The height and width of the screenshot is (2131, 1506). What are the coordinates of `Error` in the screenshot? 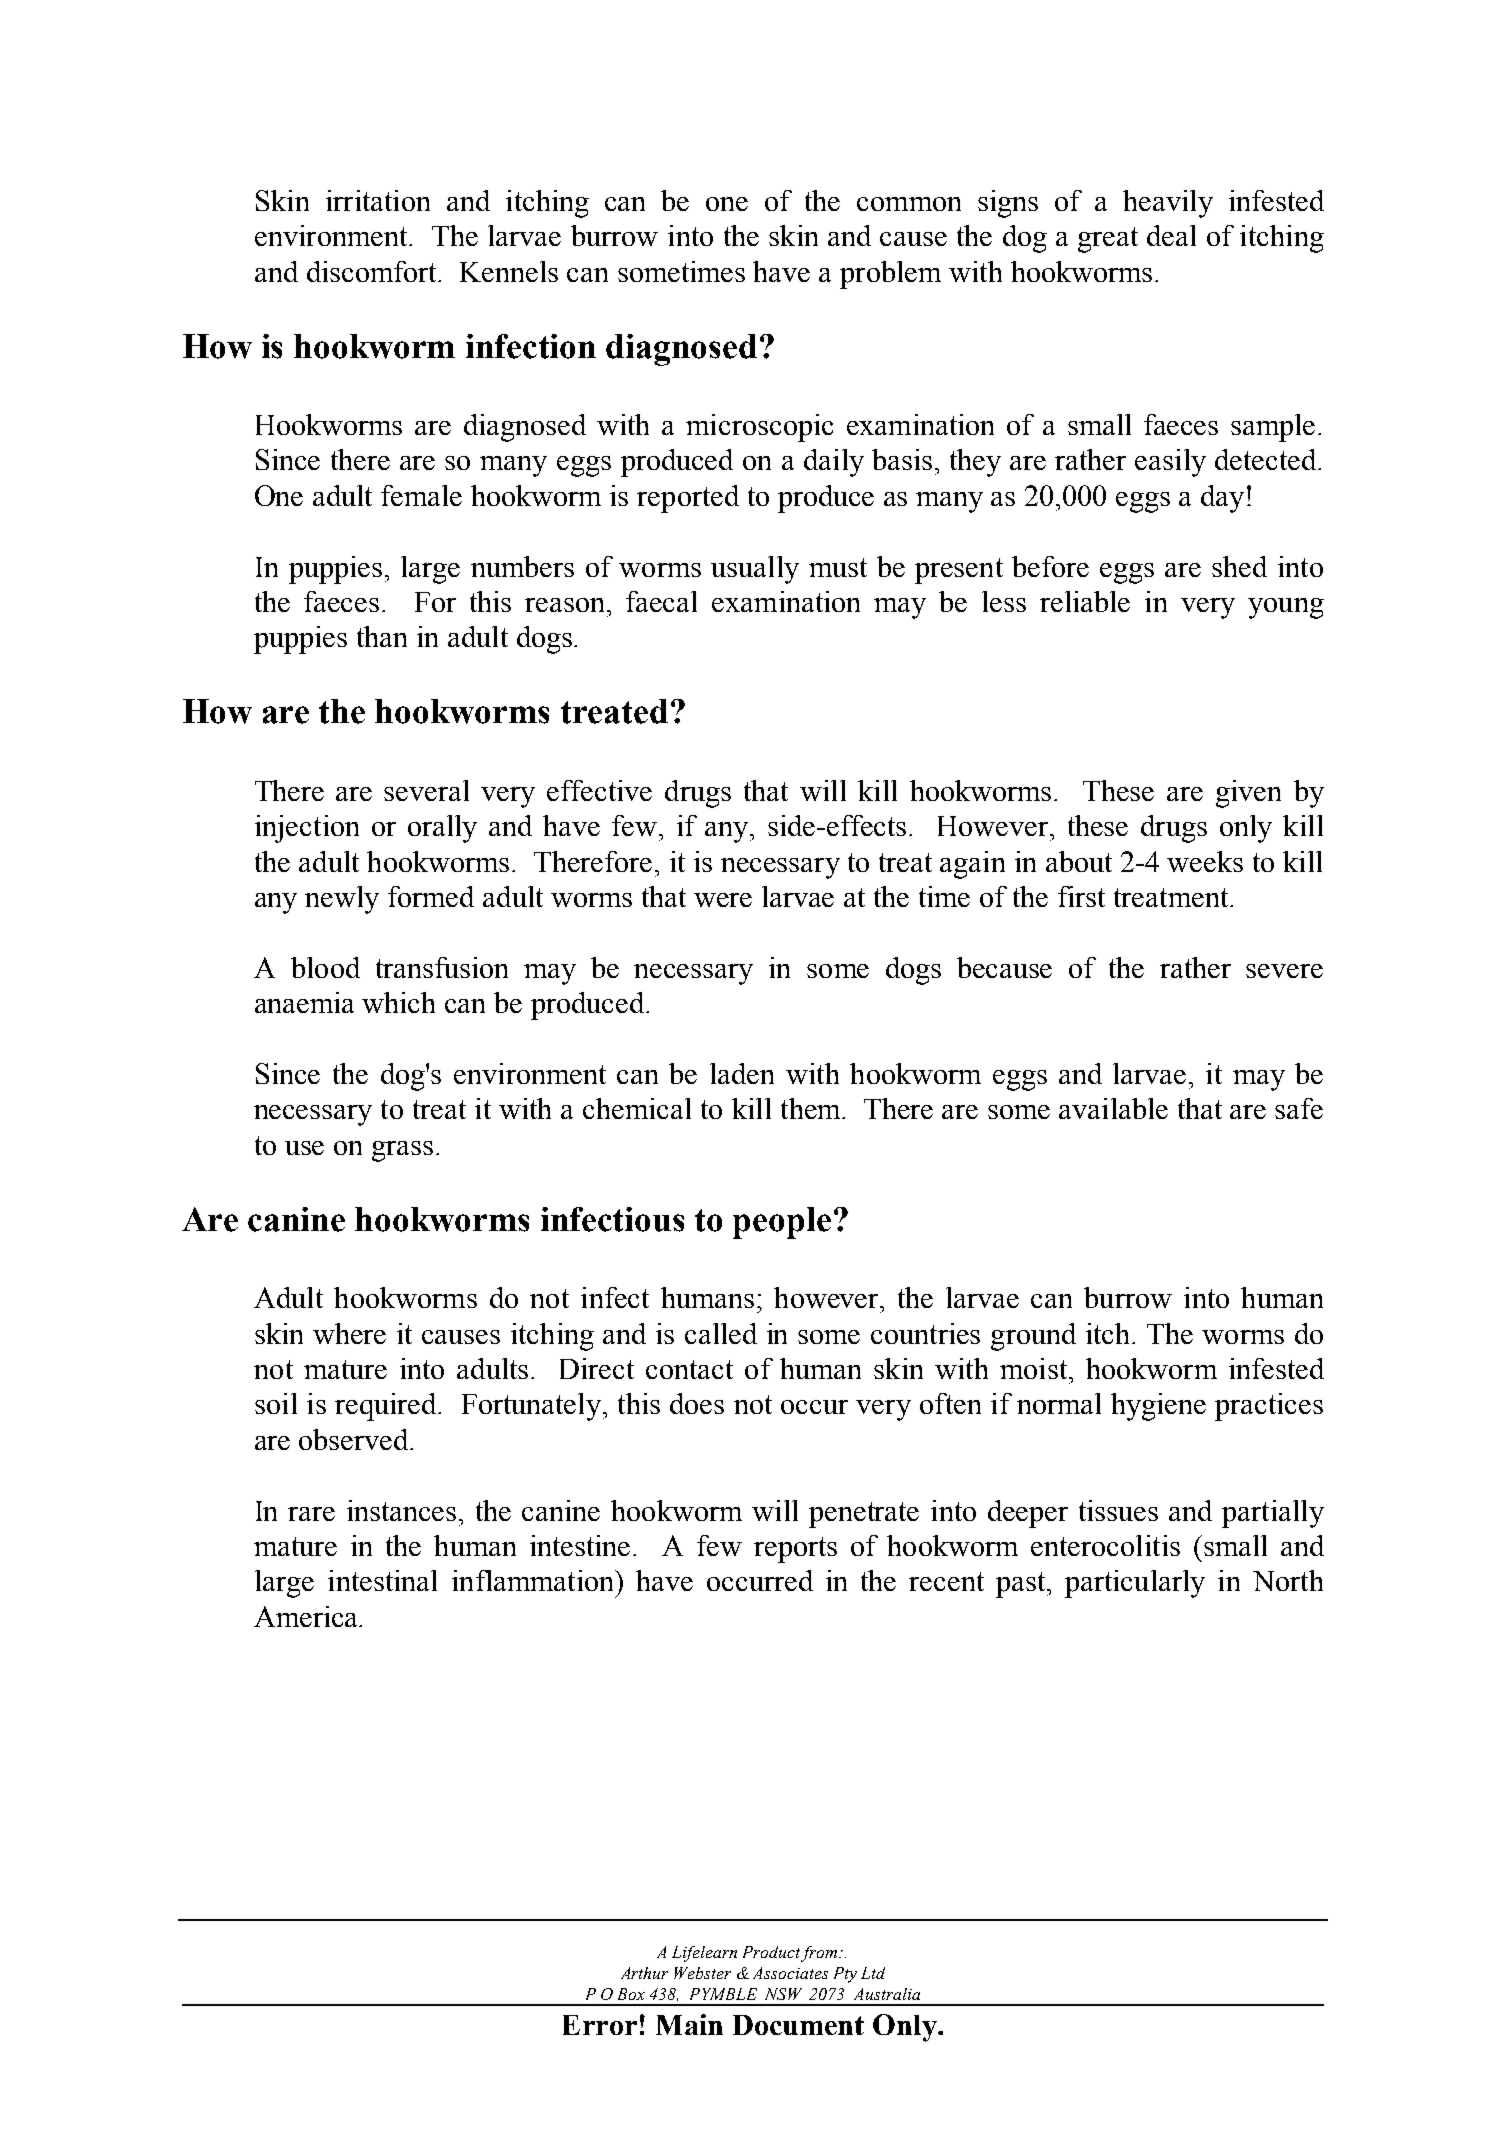 It's located at (600, 2025).
